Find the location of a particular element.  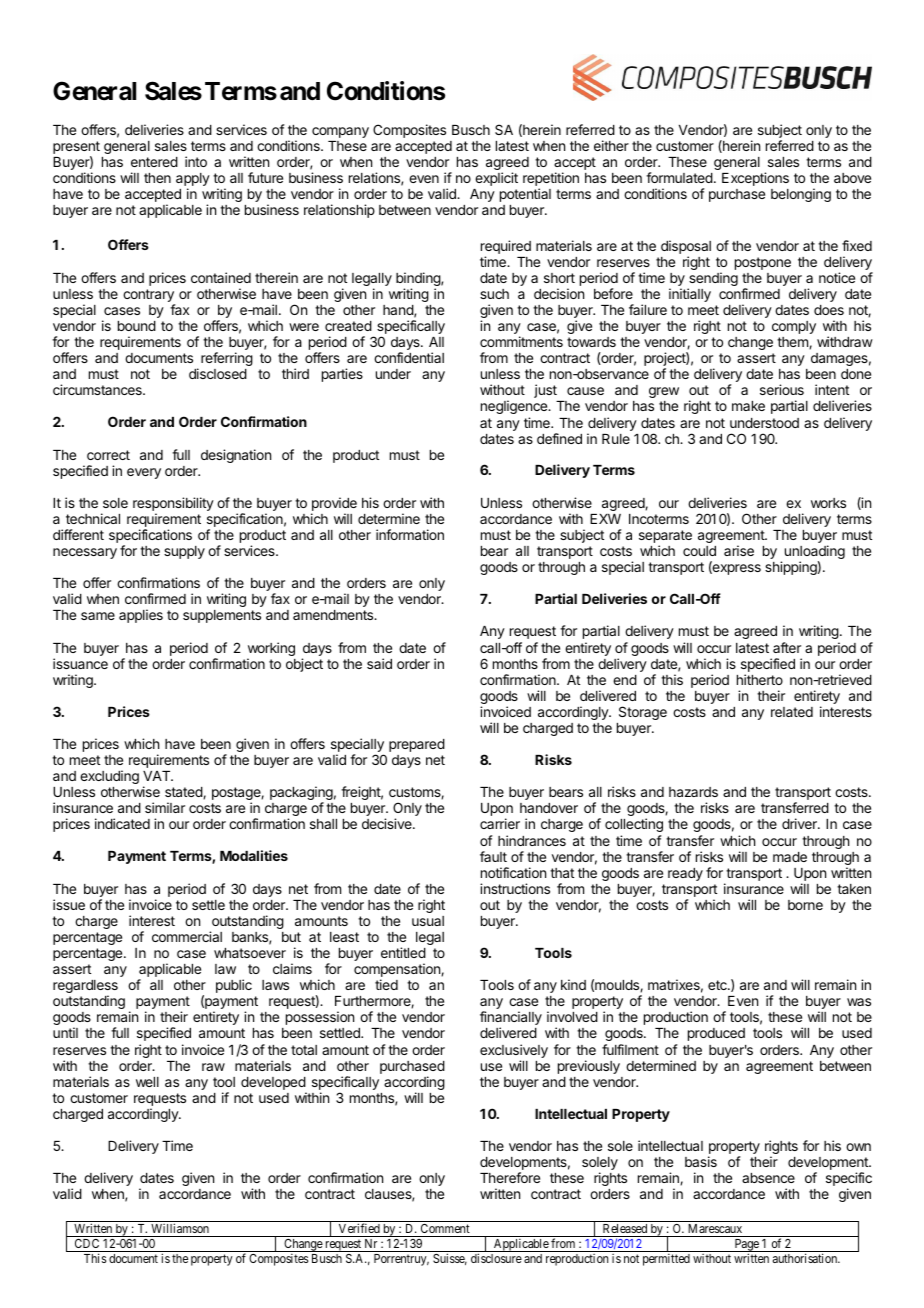

Exceptions is located at coordinates (755, 179).
